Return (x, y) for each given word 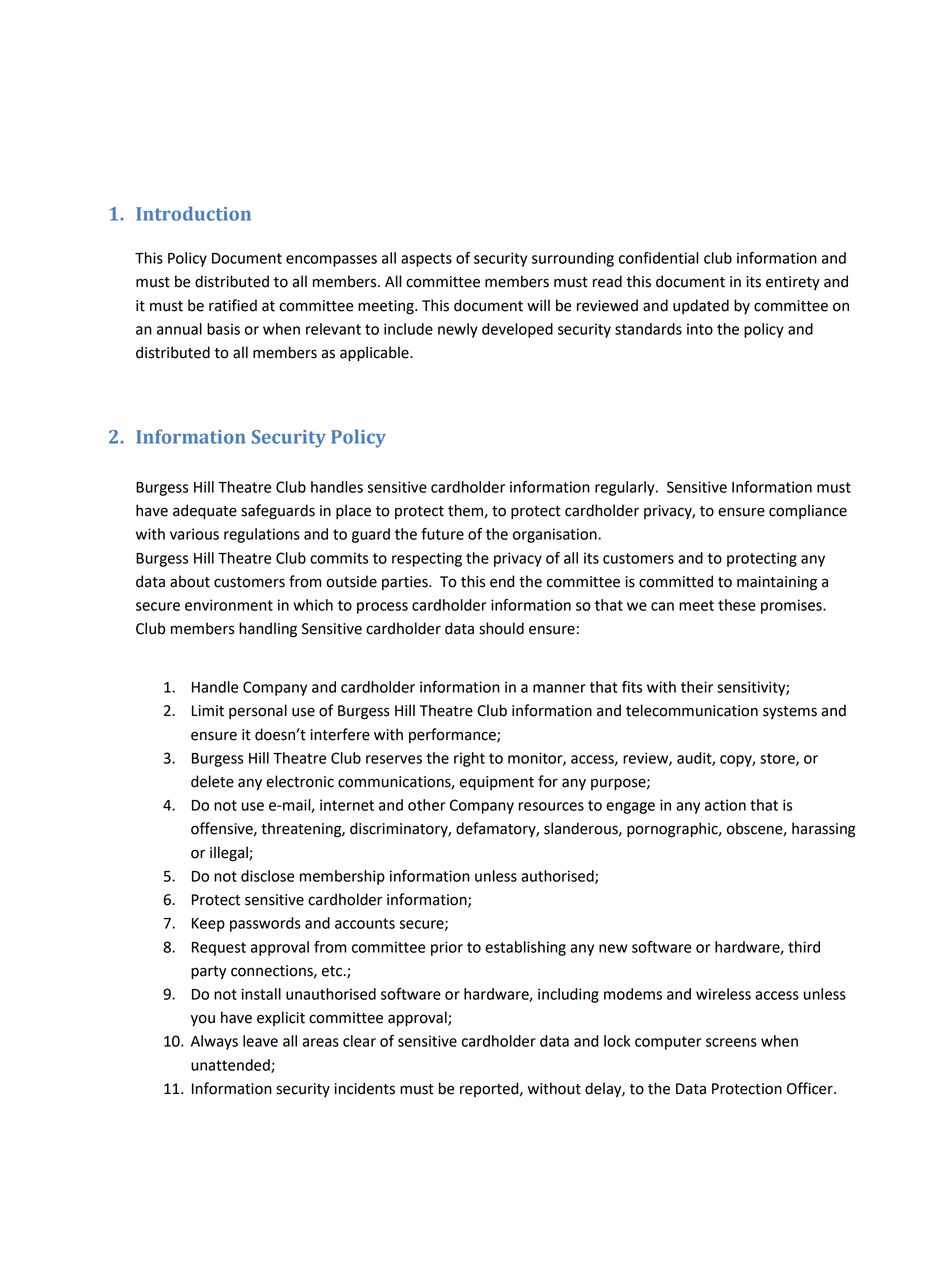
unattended (231, 1066)
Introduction (193, 213)
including (568, 995)
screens (731, 1042)
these (737, 605)
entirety (793, 283)
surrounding (573, 259)
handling (268, 630)
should (501, 628)
